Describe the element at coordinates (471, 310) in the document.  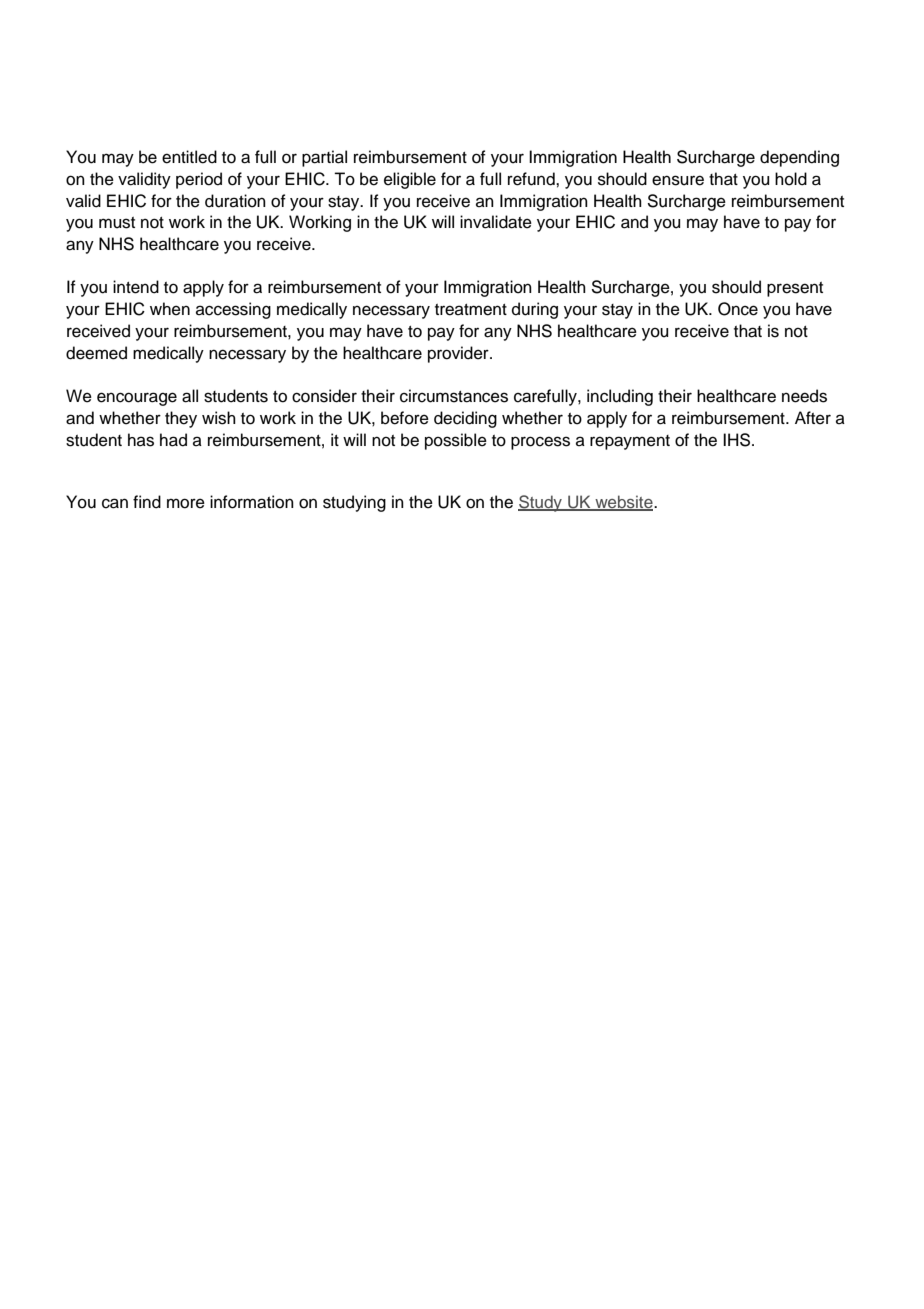
I see `treatment` at that location.
